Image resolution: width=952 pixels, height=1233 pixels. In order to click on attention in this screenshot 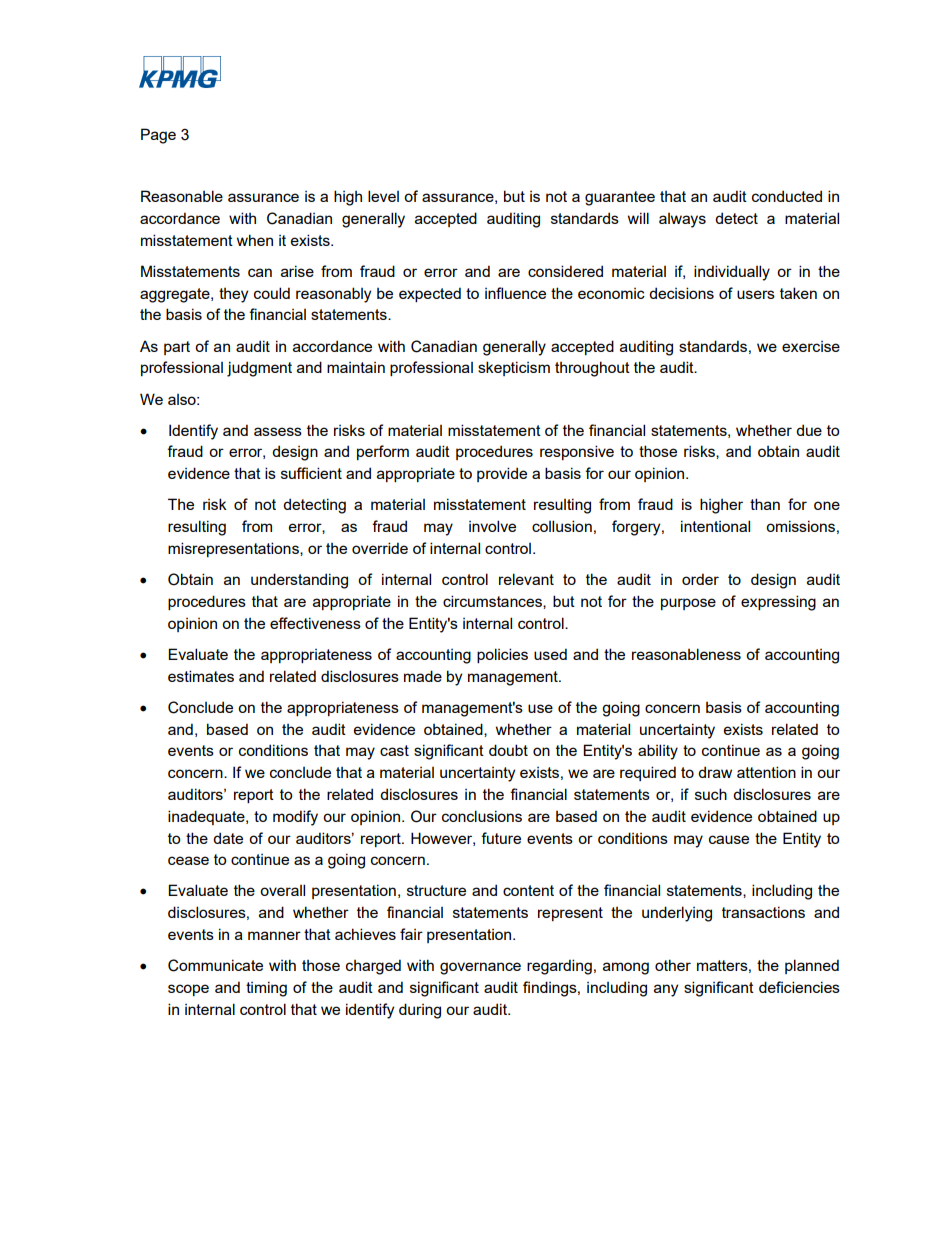, I will do `click(766, 772)`.
